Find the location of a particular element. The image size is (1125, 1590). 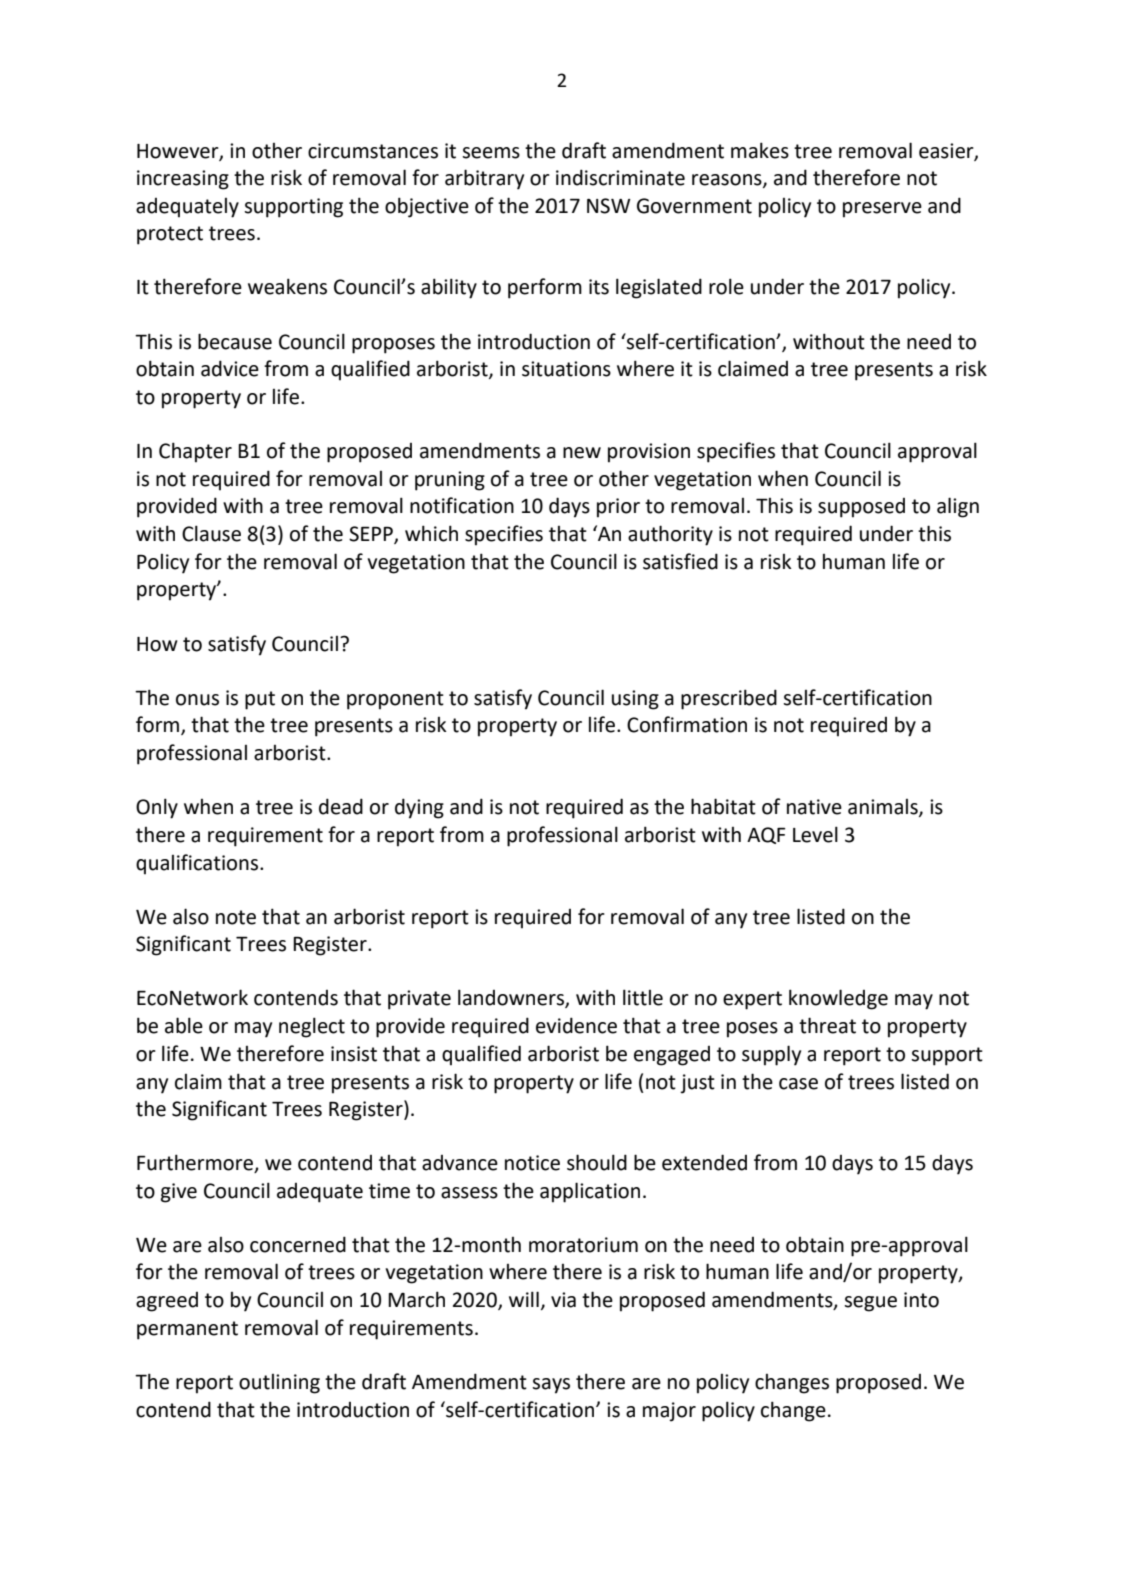

case is located at coordinates (798, 1084).
